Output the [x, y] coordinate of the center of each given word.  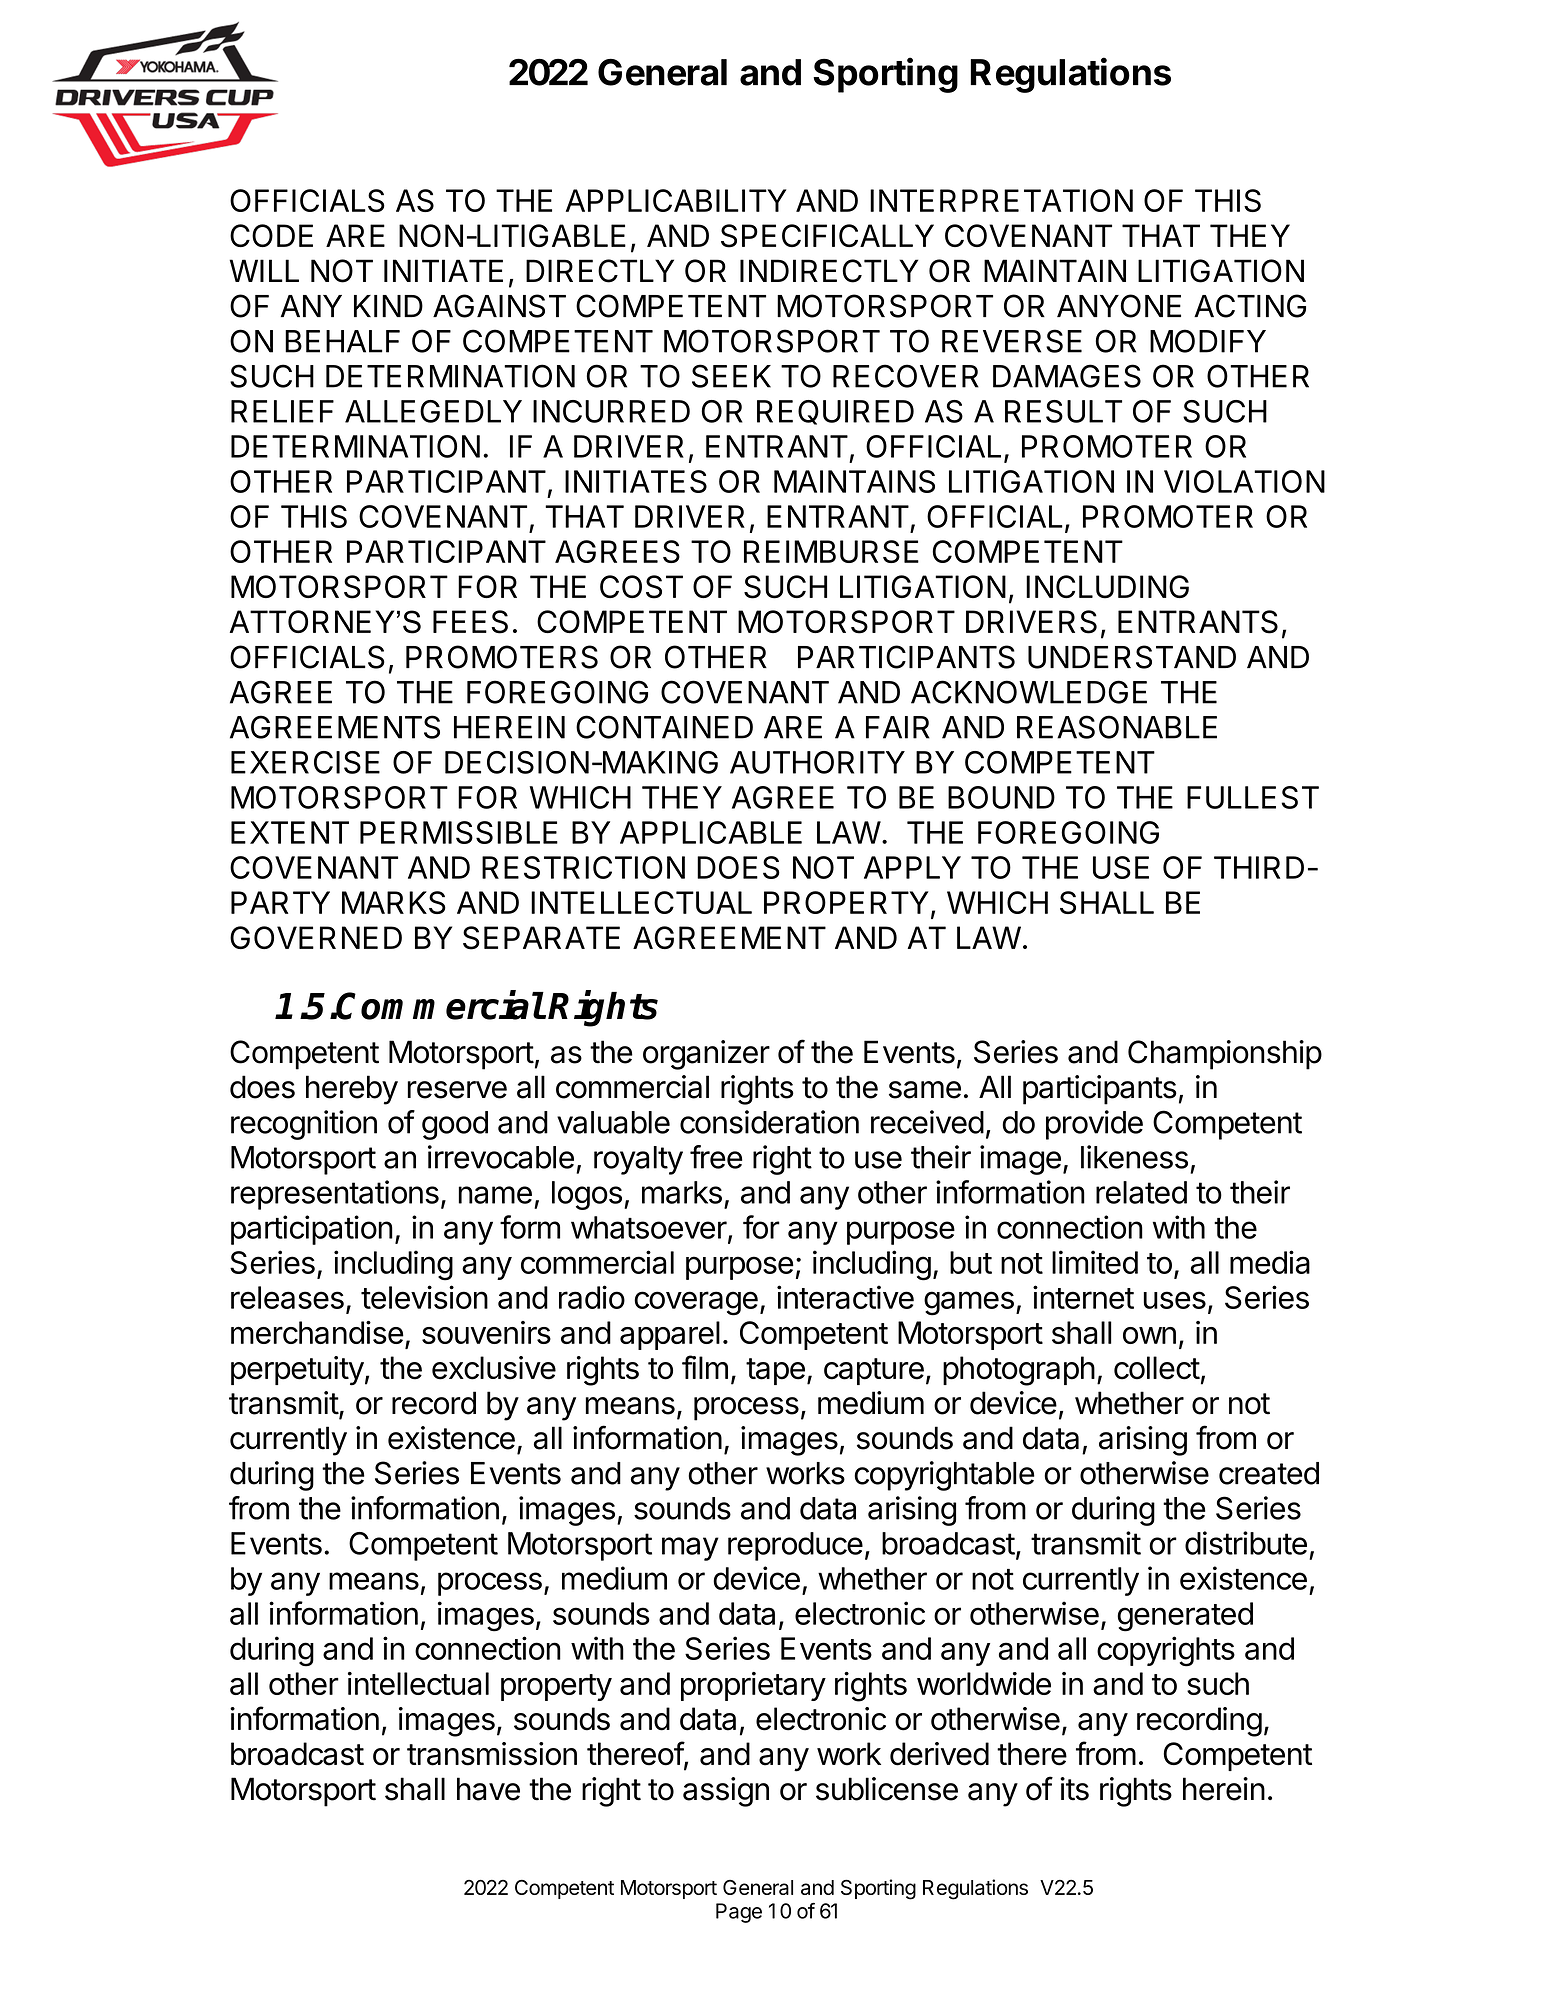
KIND [388, 306]
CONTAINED [664, 727]
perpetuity [297, 1371]
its [1074, 1789]
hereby [352, 1090]
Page [739, 1913]
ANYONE [1119, 306]
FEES [470, 622]
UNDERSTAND [1132, 657]
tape [775, 1371]
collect [1157, 1368]
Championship [1225, 1055]
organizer [706, 1055]
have [488, 1789]
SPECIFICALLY [827, 236]
